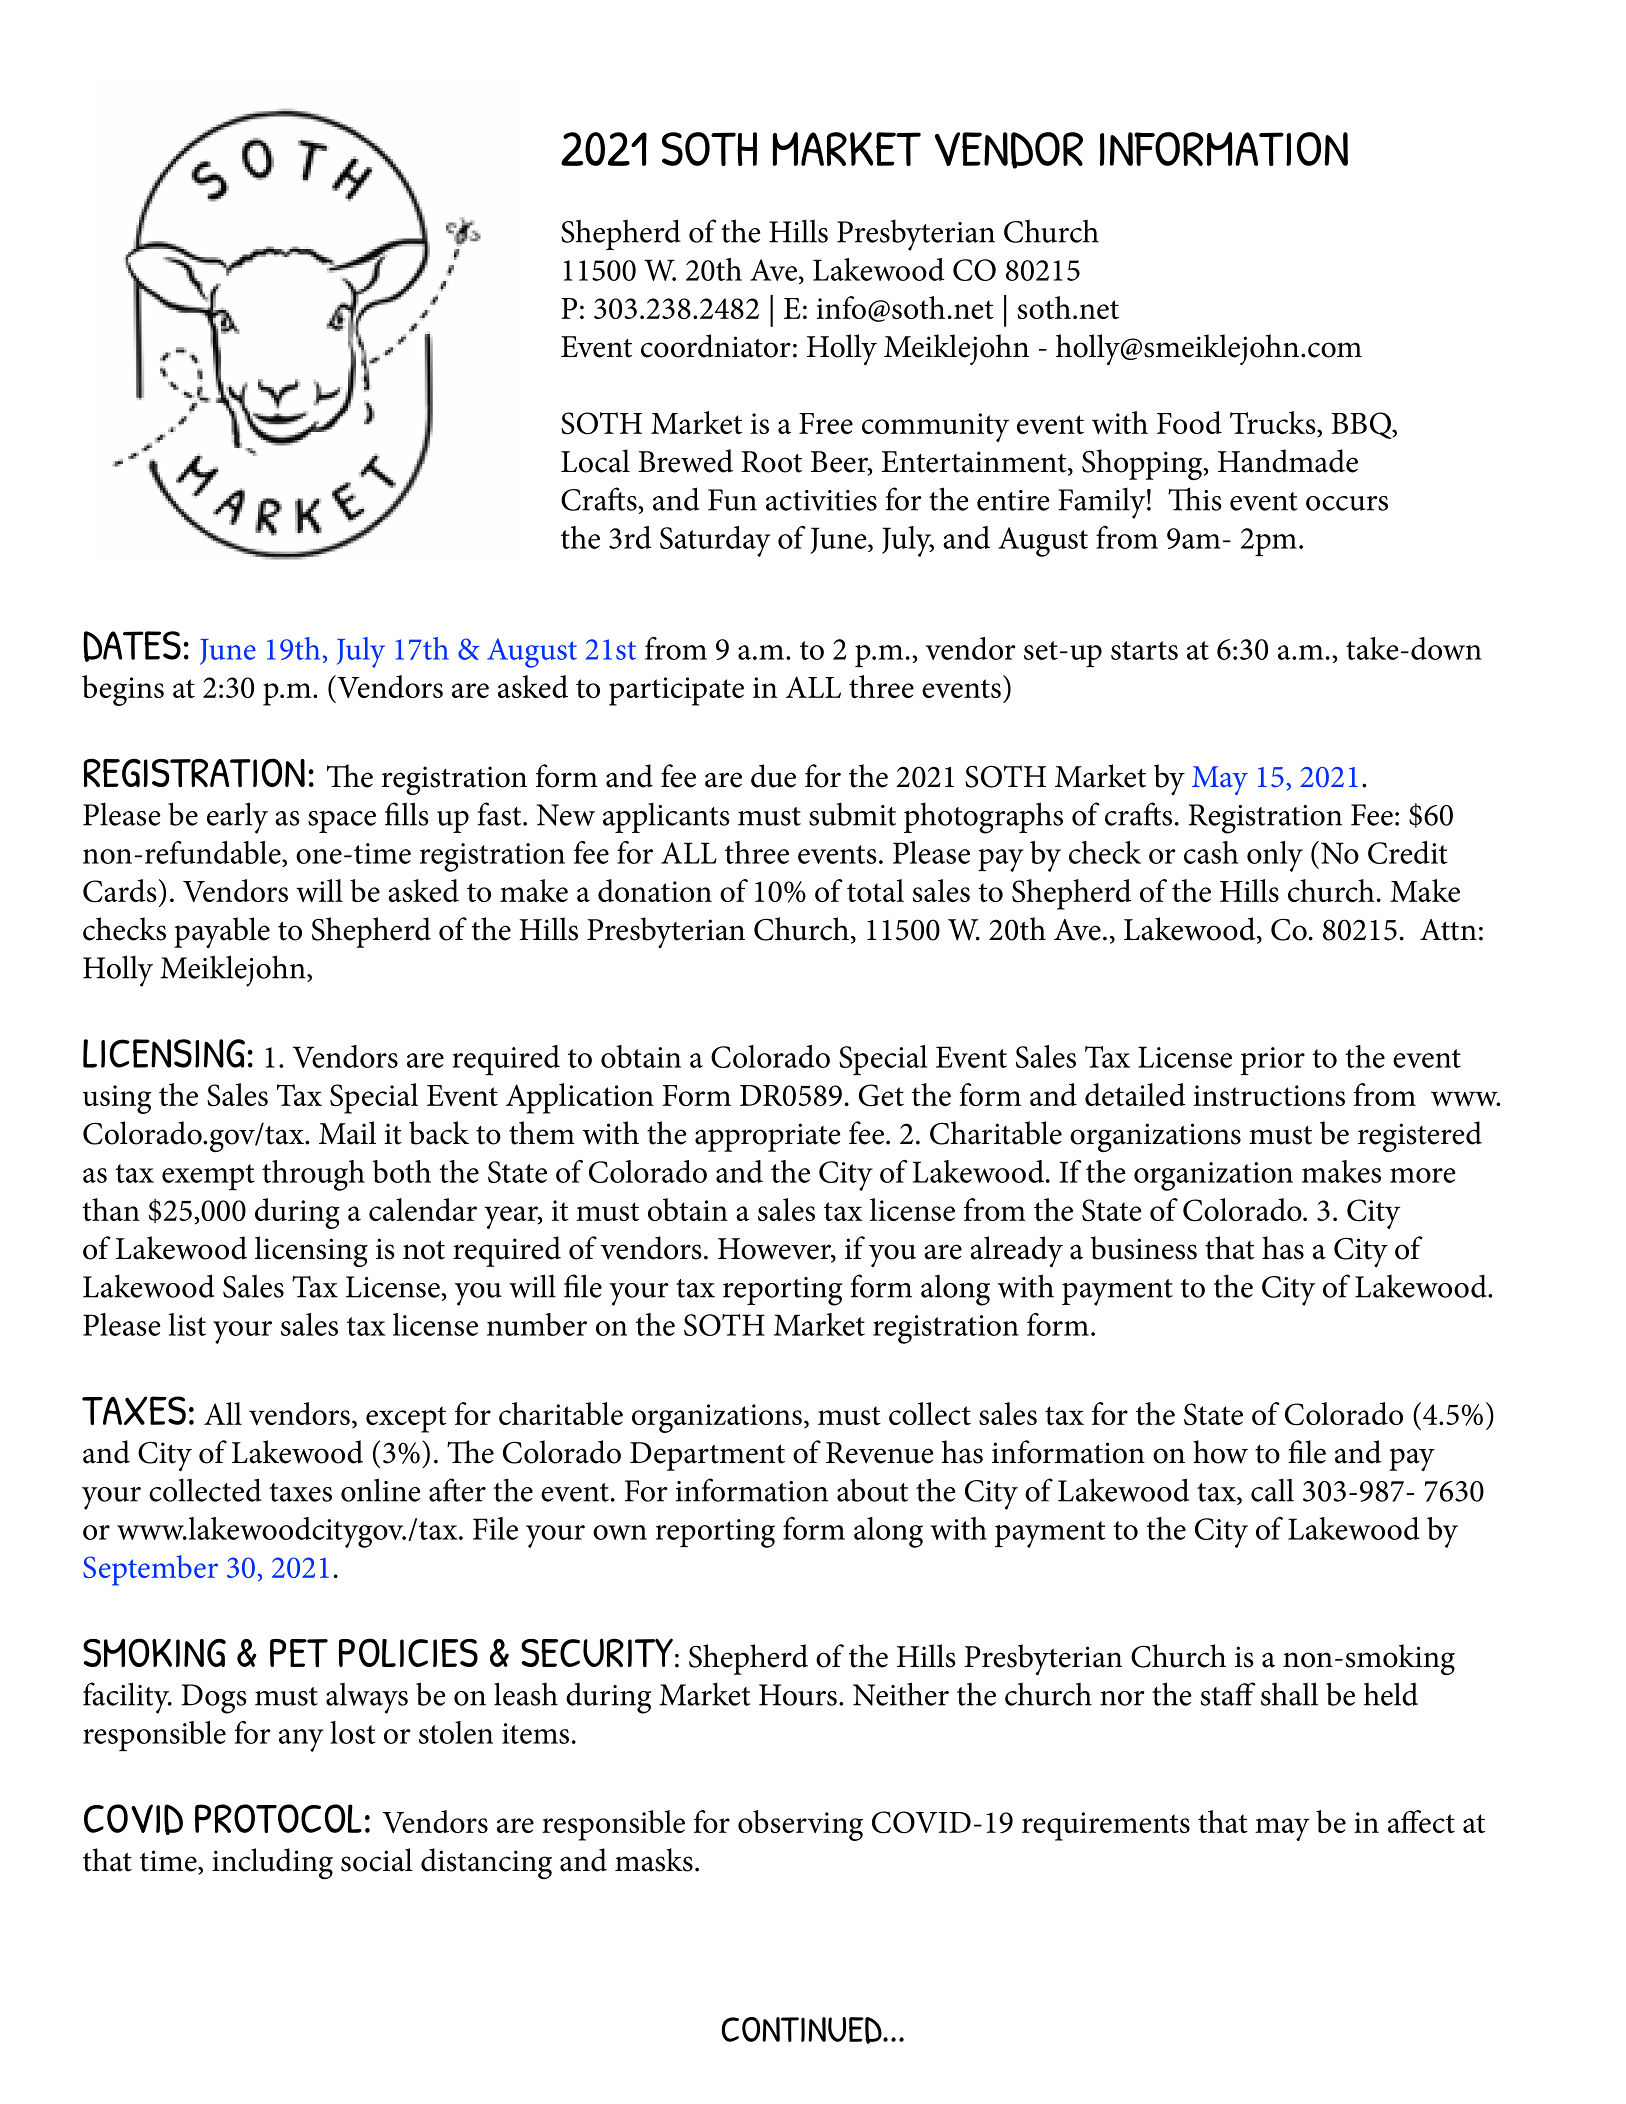 Image resolution: width=1626 pixels, height=2104 pixels. What do you see at coordinates (299, 1653) in the page?
I see `PET` at bounding box center [299, 1653].
